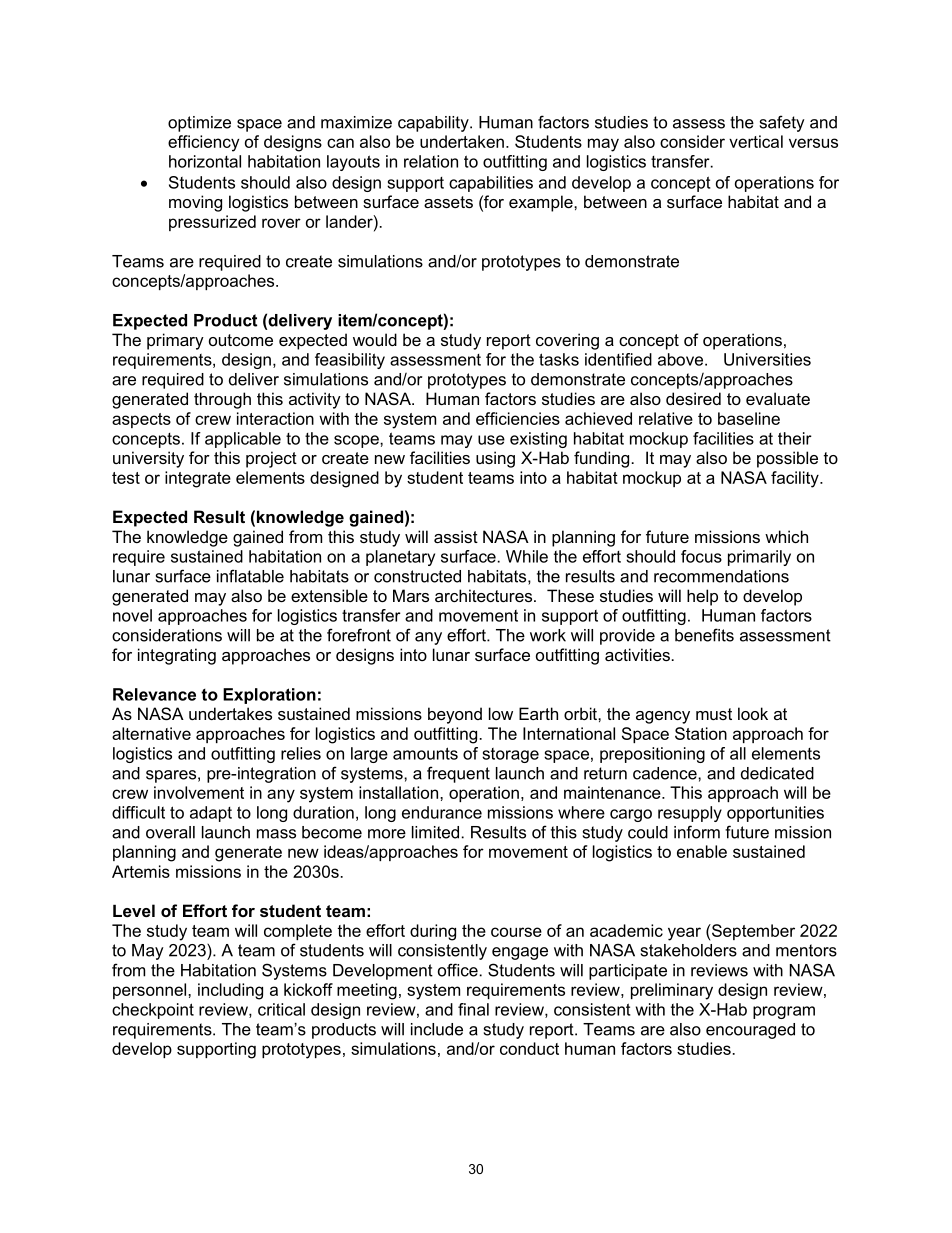 The width and height of the image is (952, 1233). I want to click on integrate, so click(198, 479).
